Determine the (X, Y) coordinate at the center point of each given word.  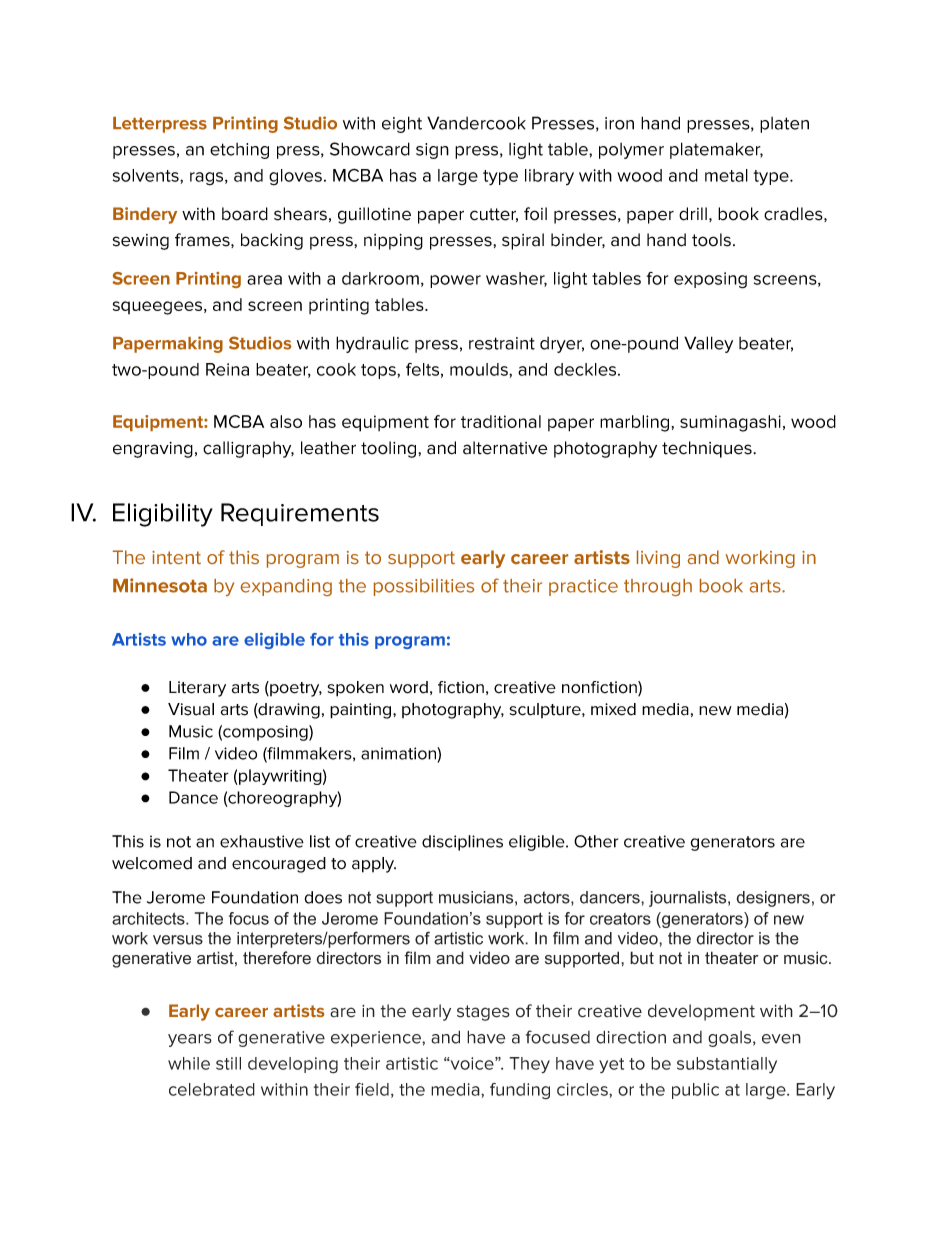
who (189, 639)
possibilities (424, 587)
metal (726, 175)
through (658, 587)
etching (239, 151)
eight (402, 124)
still (228, 1063)
